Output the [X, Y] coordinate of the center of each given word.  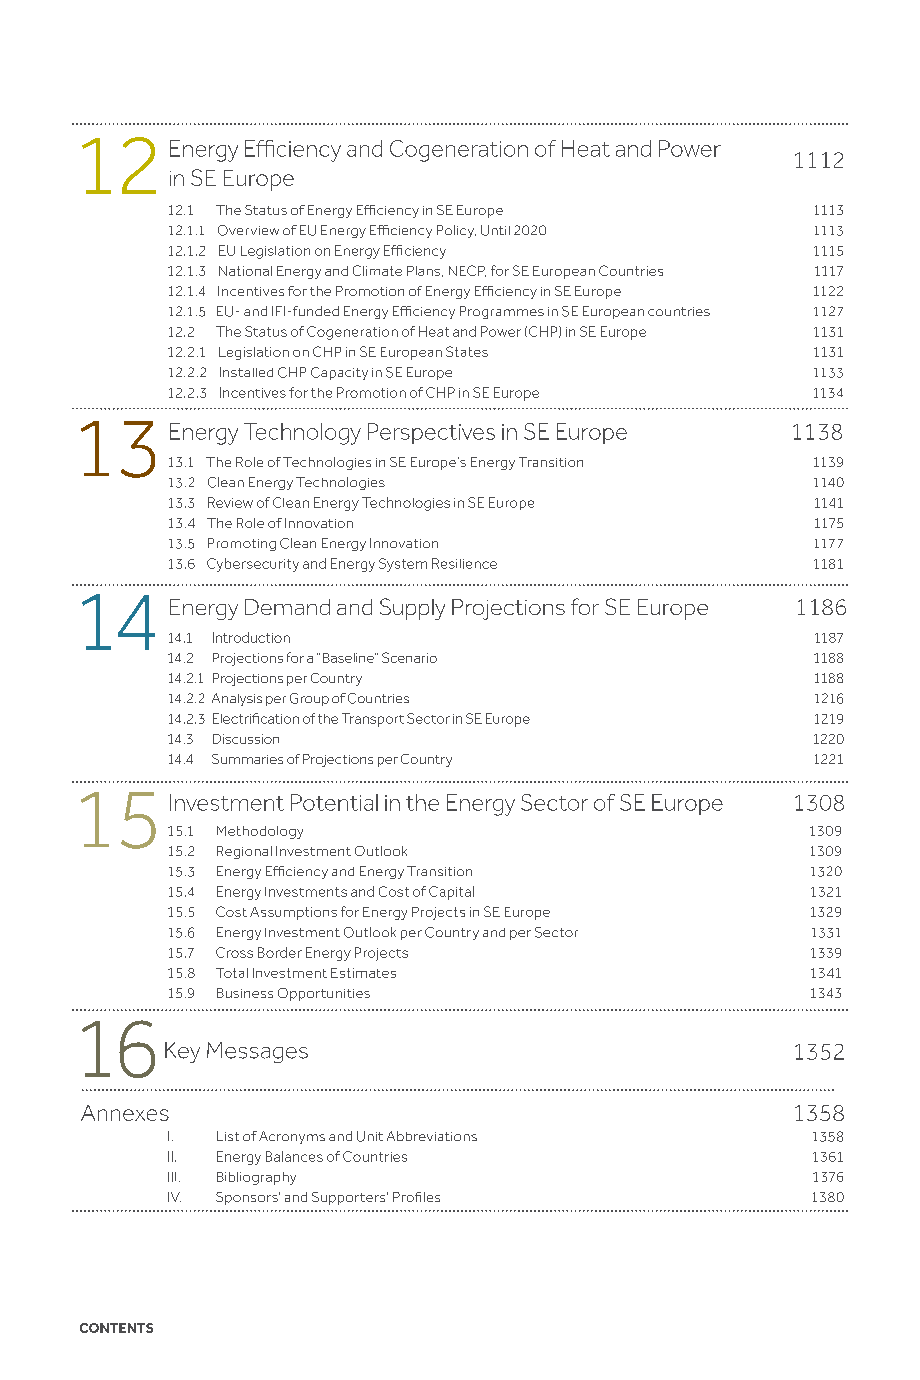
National [245, 271]
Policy [456, 231]
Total [232, 973]
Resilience [464, 563]
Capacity [339, 373]
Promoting [242, 544]
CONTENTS [116, 1328]
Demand [287, 607]
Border [280, 952]
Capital [451, 893]
